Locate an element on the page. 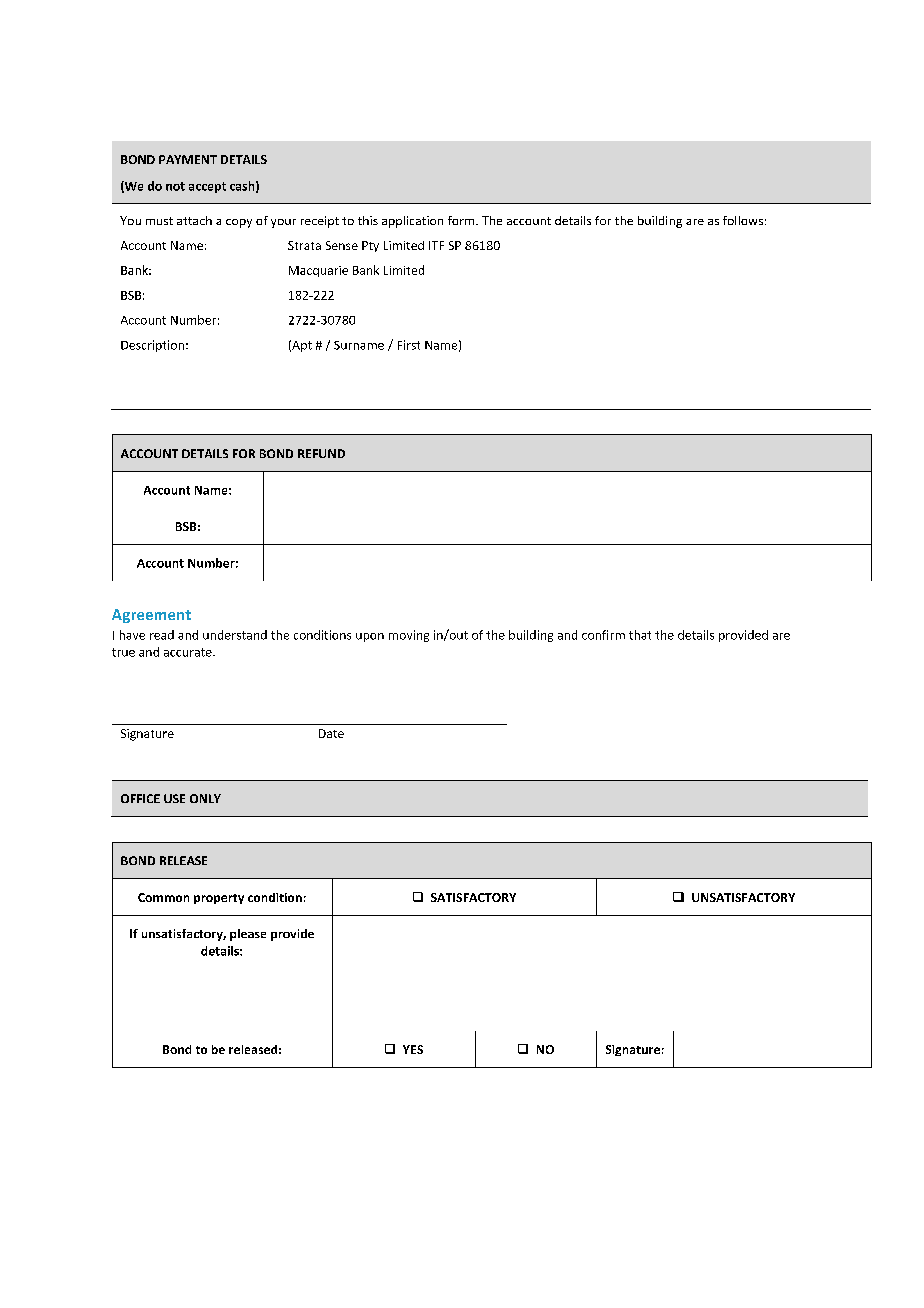 This page has width=924, height=1308. application is located at coordinates (412, 222).
